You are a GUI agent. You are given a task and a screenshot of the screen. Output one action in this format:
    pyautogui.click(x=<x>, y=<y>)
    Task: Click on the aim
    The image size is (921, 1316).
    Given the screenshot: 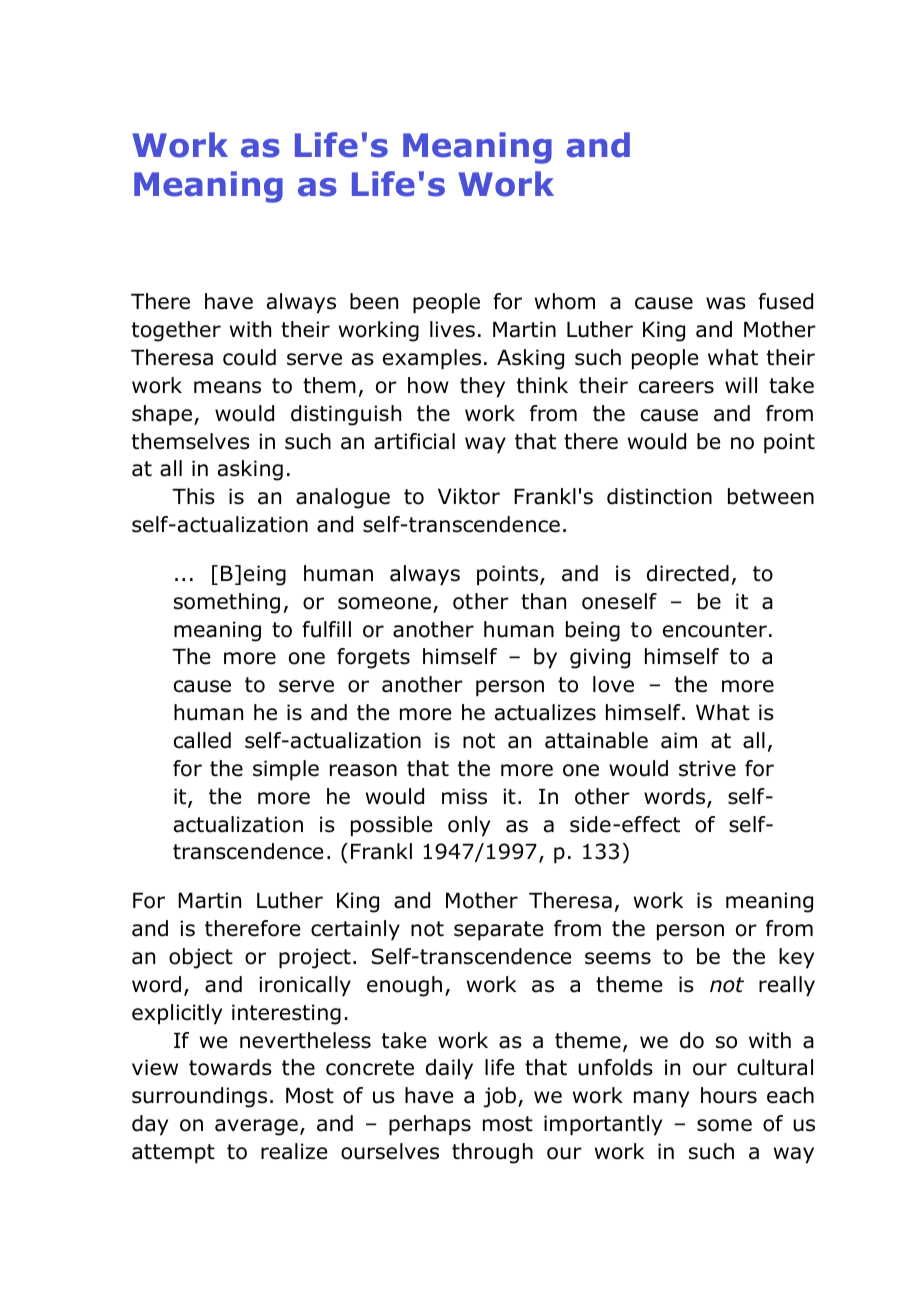 What is the action you would take?
    pyautogui.click(x=679, y=740)
